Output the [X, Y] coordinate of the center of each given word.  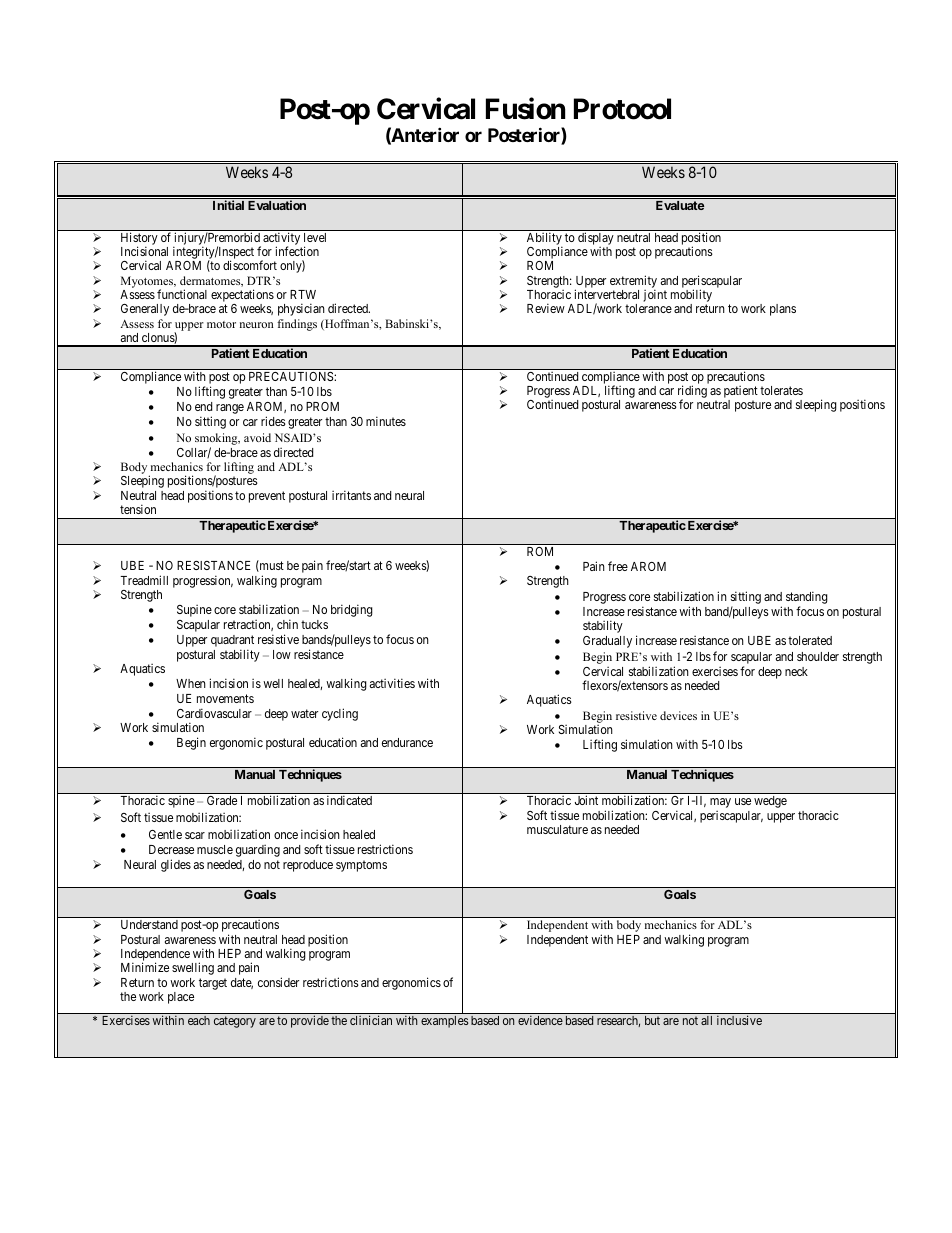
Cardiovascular [214, 713]
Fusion [525, 108]
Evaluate [680, 205]
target [213, 984]
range [230, 409]
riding [692, 393]
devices [678, 715]
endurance [407, 742]
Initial [228, 205]
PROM [322, 406]
